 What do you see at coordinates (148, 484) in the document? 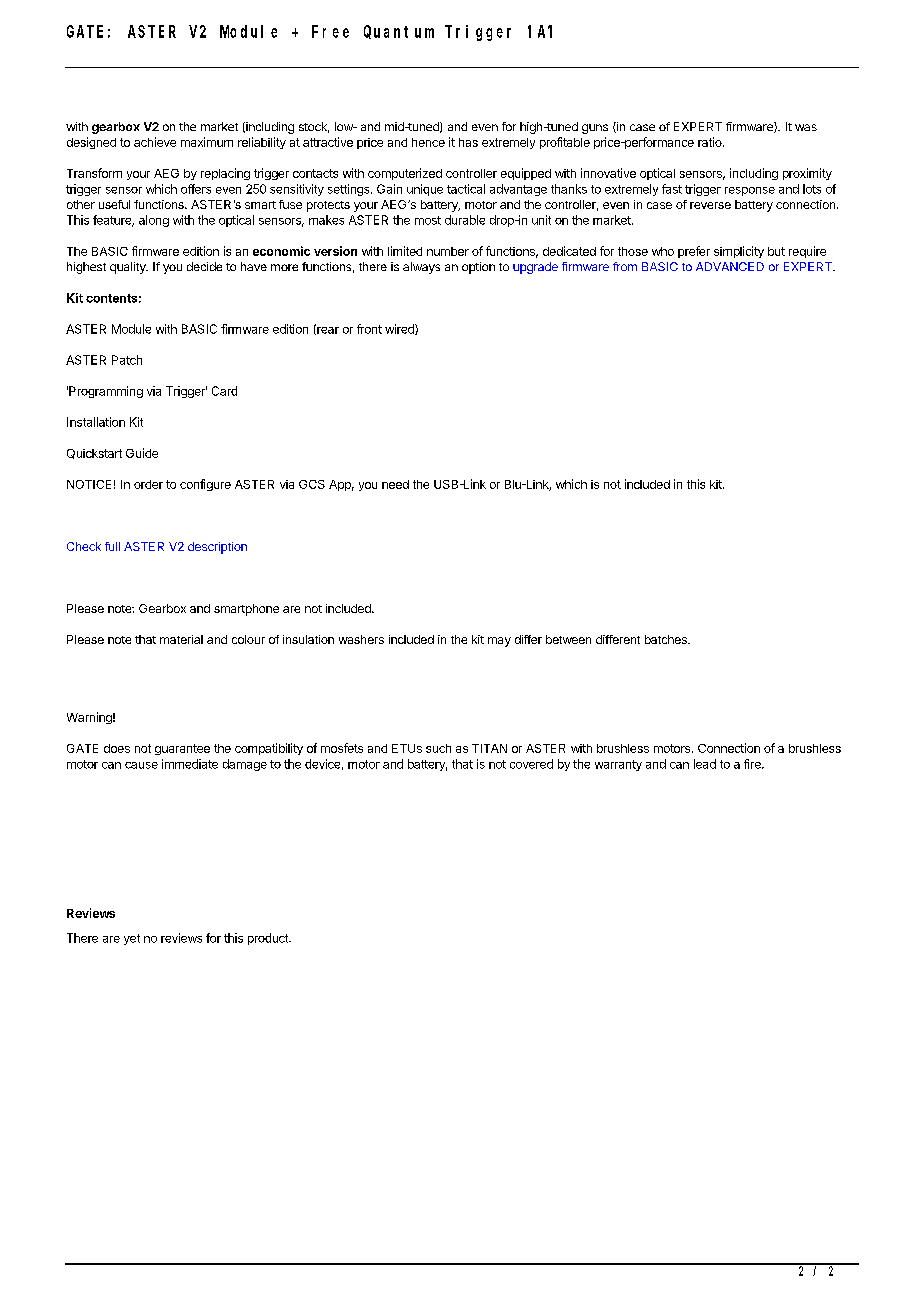
I see `order` at bounding box center [148, 484].
